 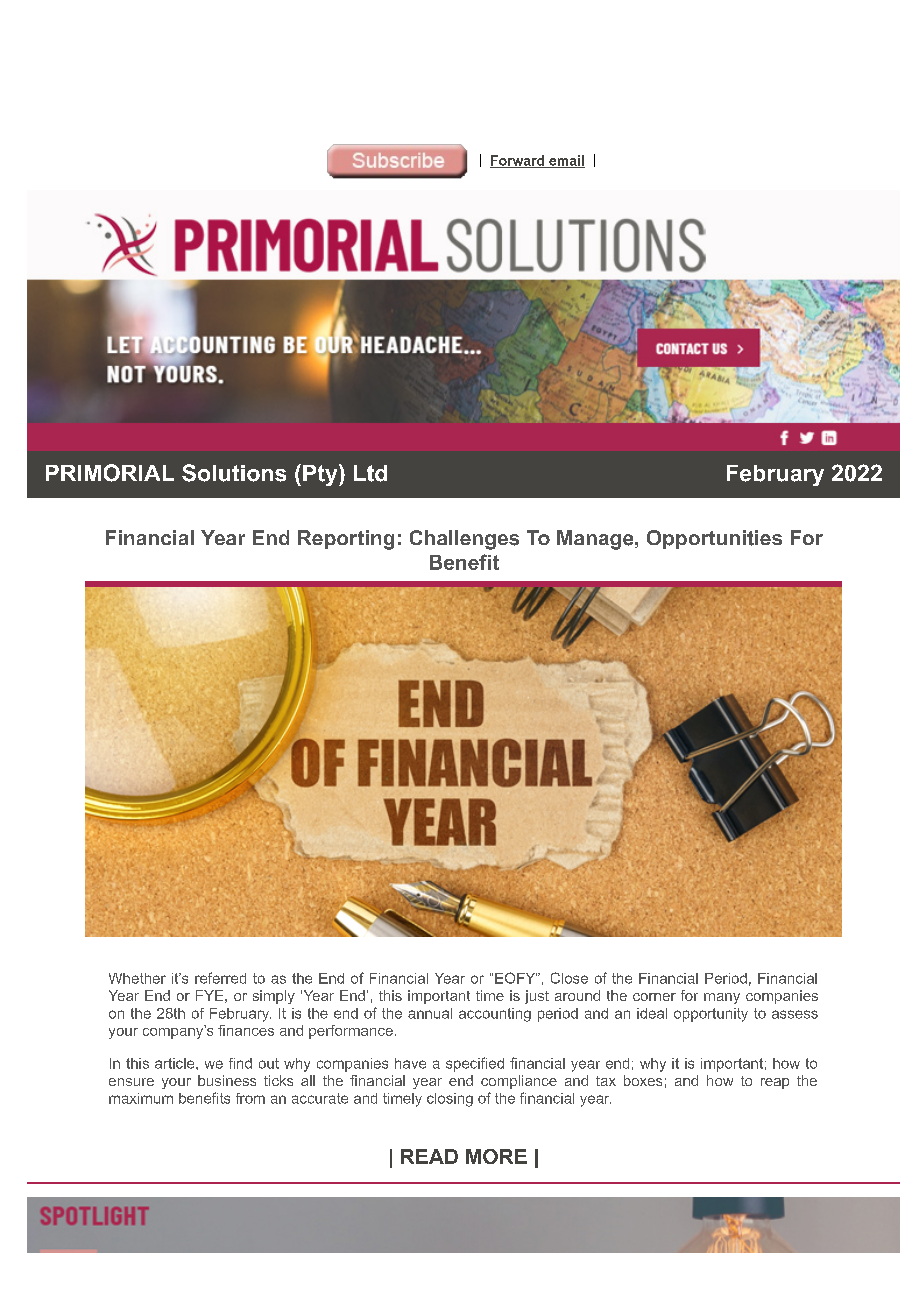 I want to click on referred, so click(x=220, y=978).
